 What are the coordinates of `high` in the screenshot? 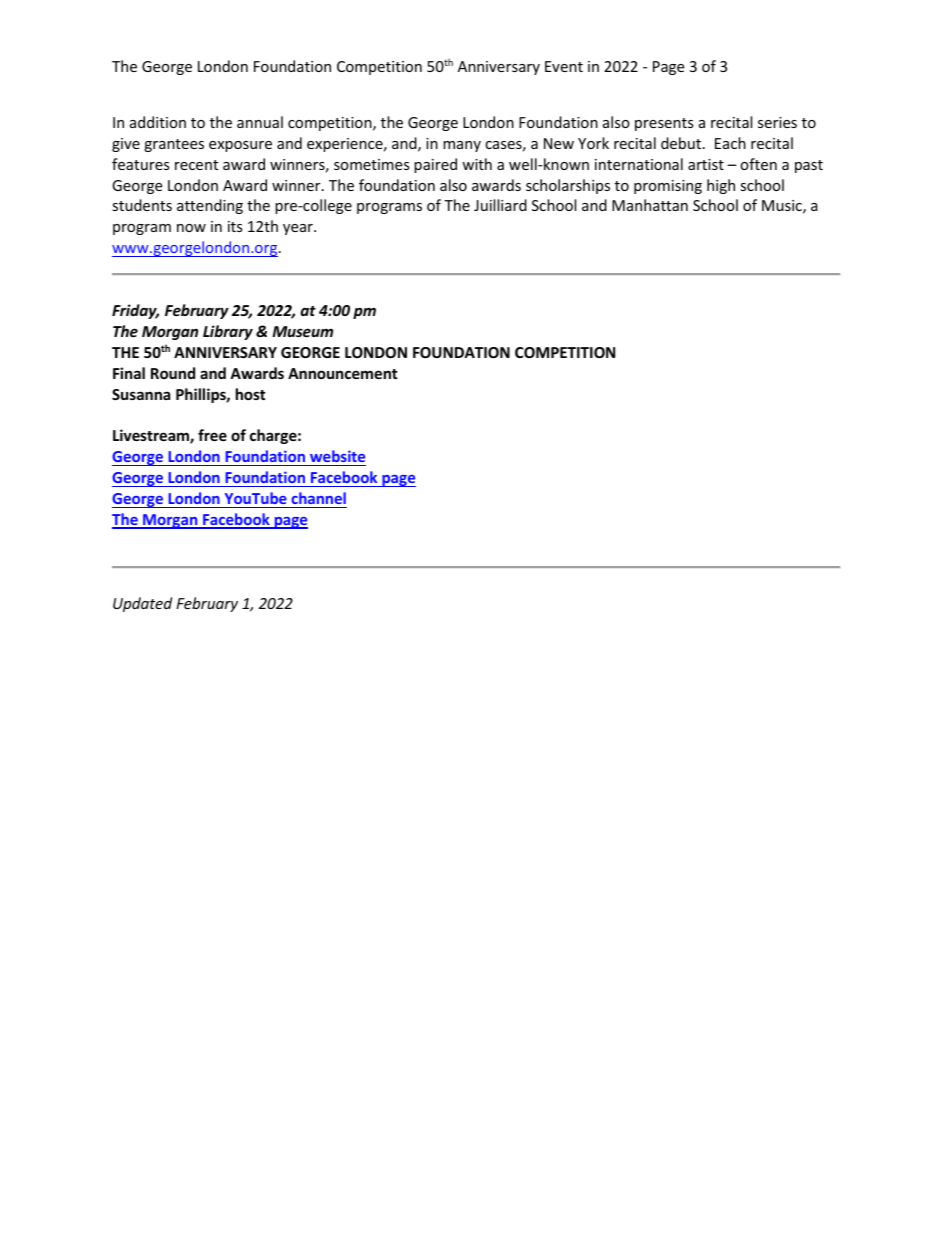 It's located at (721, 186).
